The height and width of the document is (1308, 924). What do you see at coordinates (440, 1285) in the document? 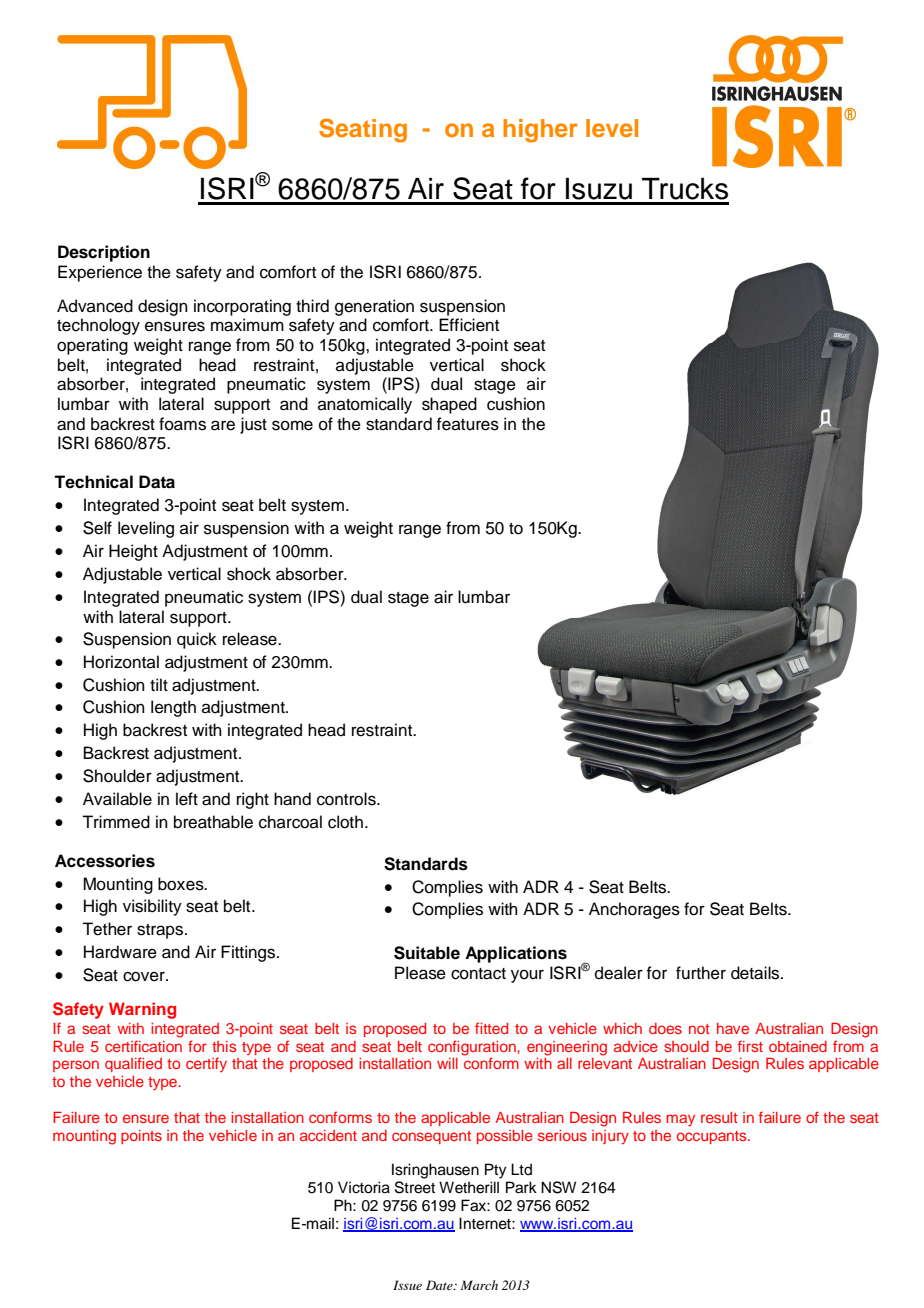
I see `Date` at bounding box center [440, 1285].
